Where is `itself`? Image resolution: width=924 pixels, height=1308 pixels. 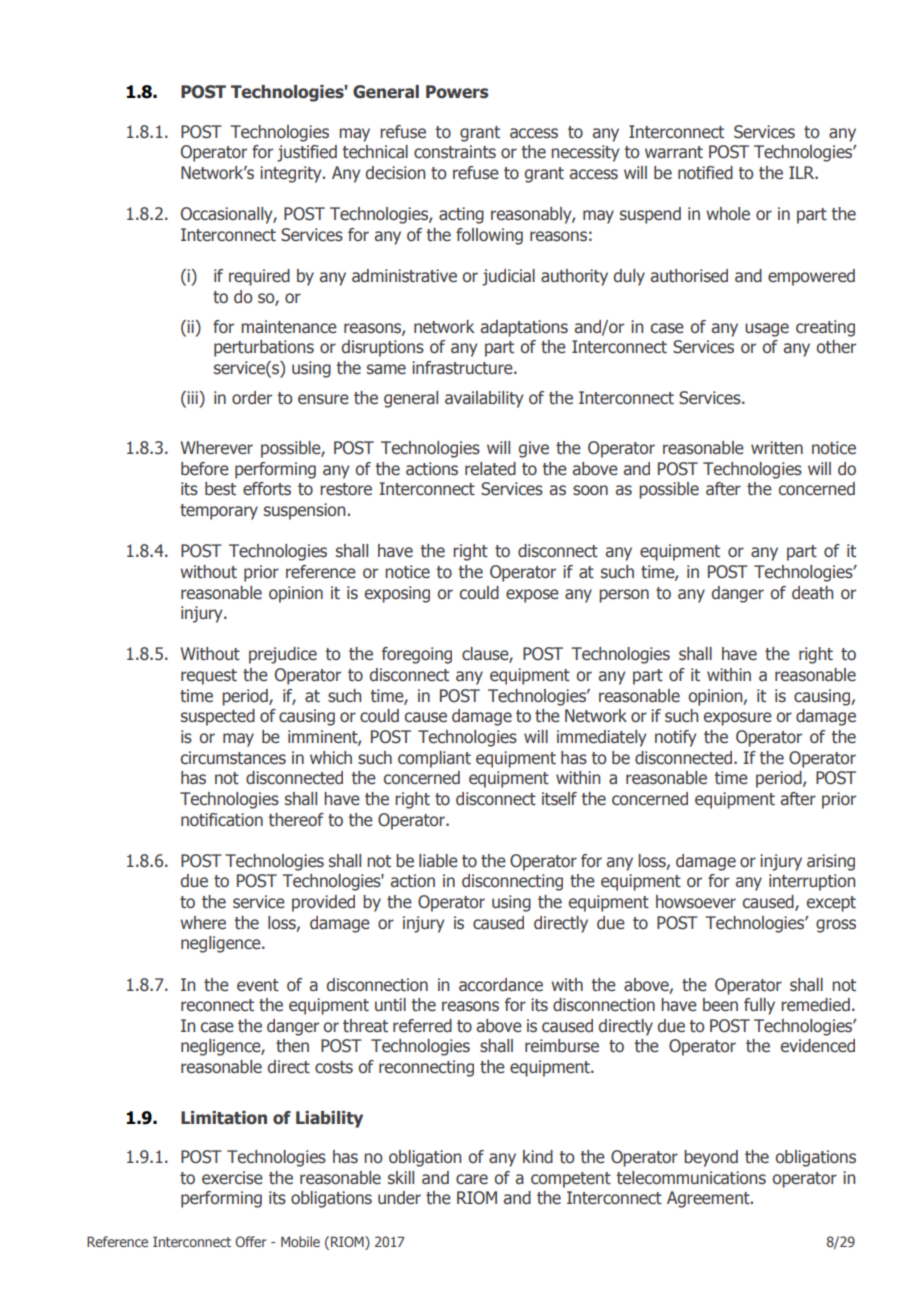
itself is located at coordinates (559, 799).
